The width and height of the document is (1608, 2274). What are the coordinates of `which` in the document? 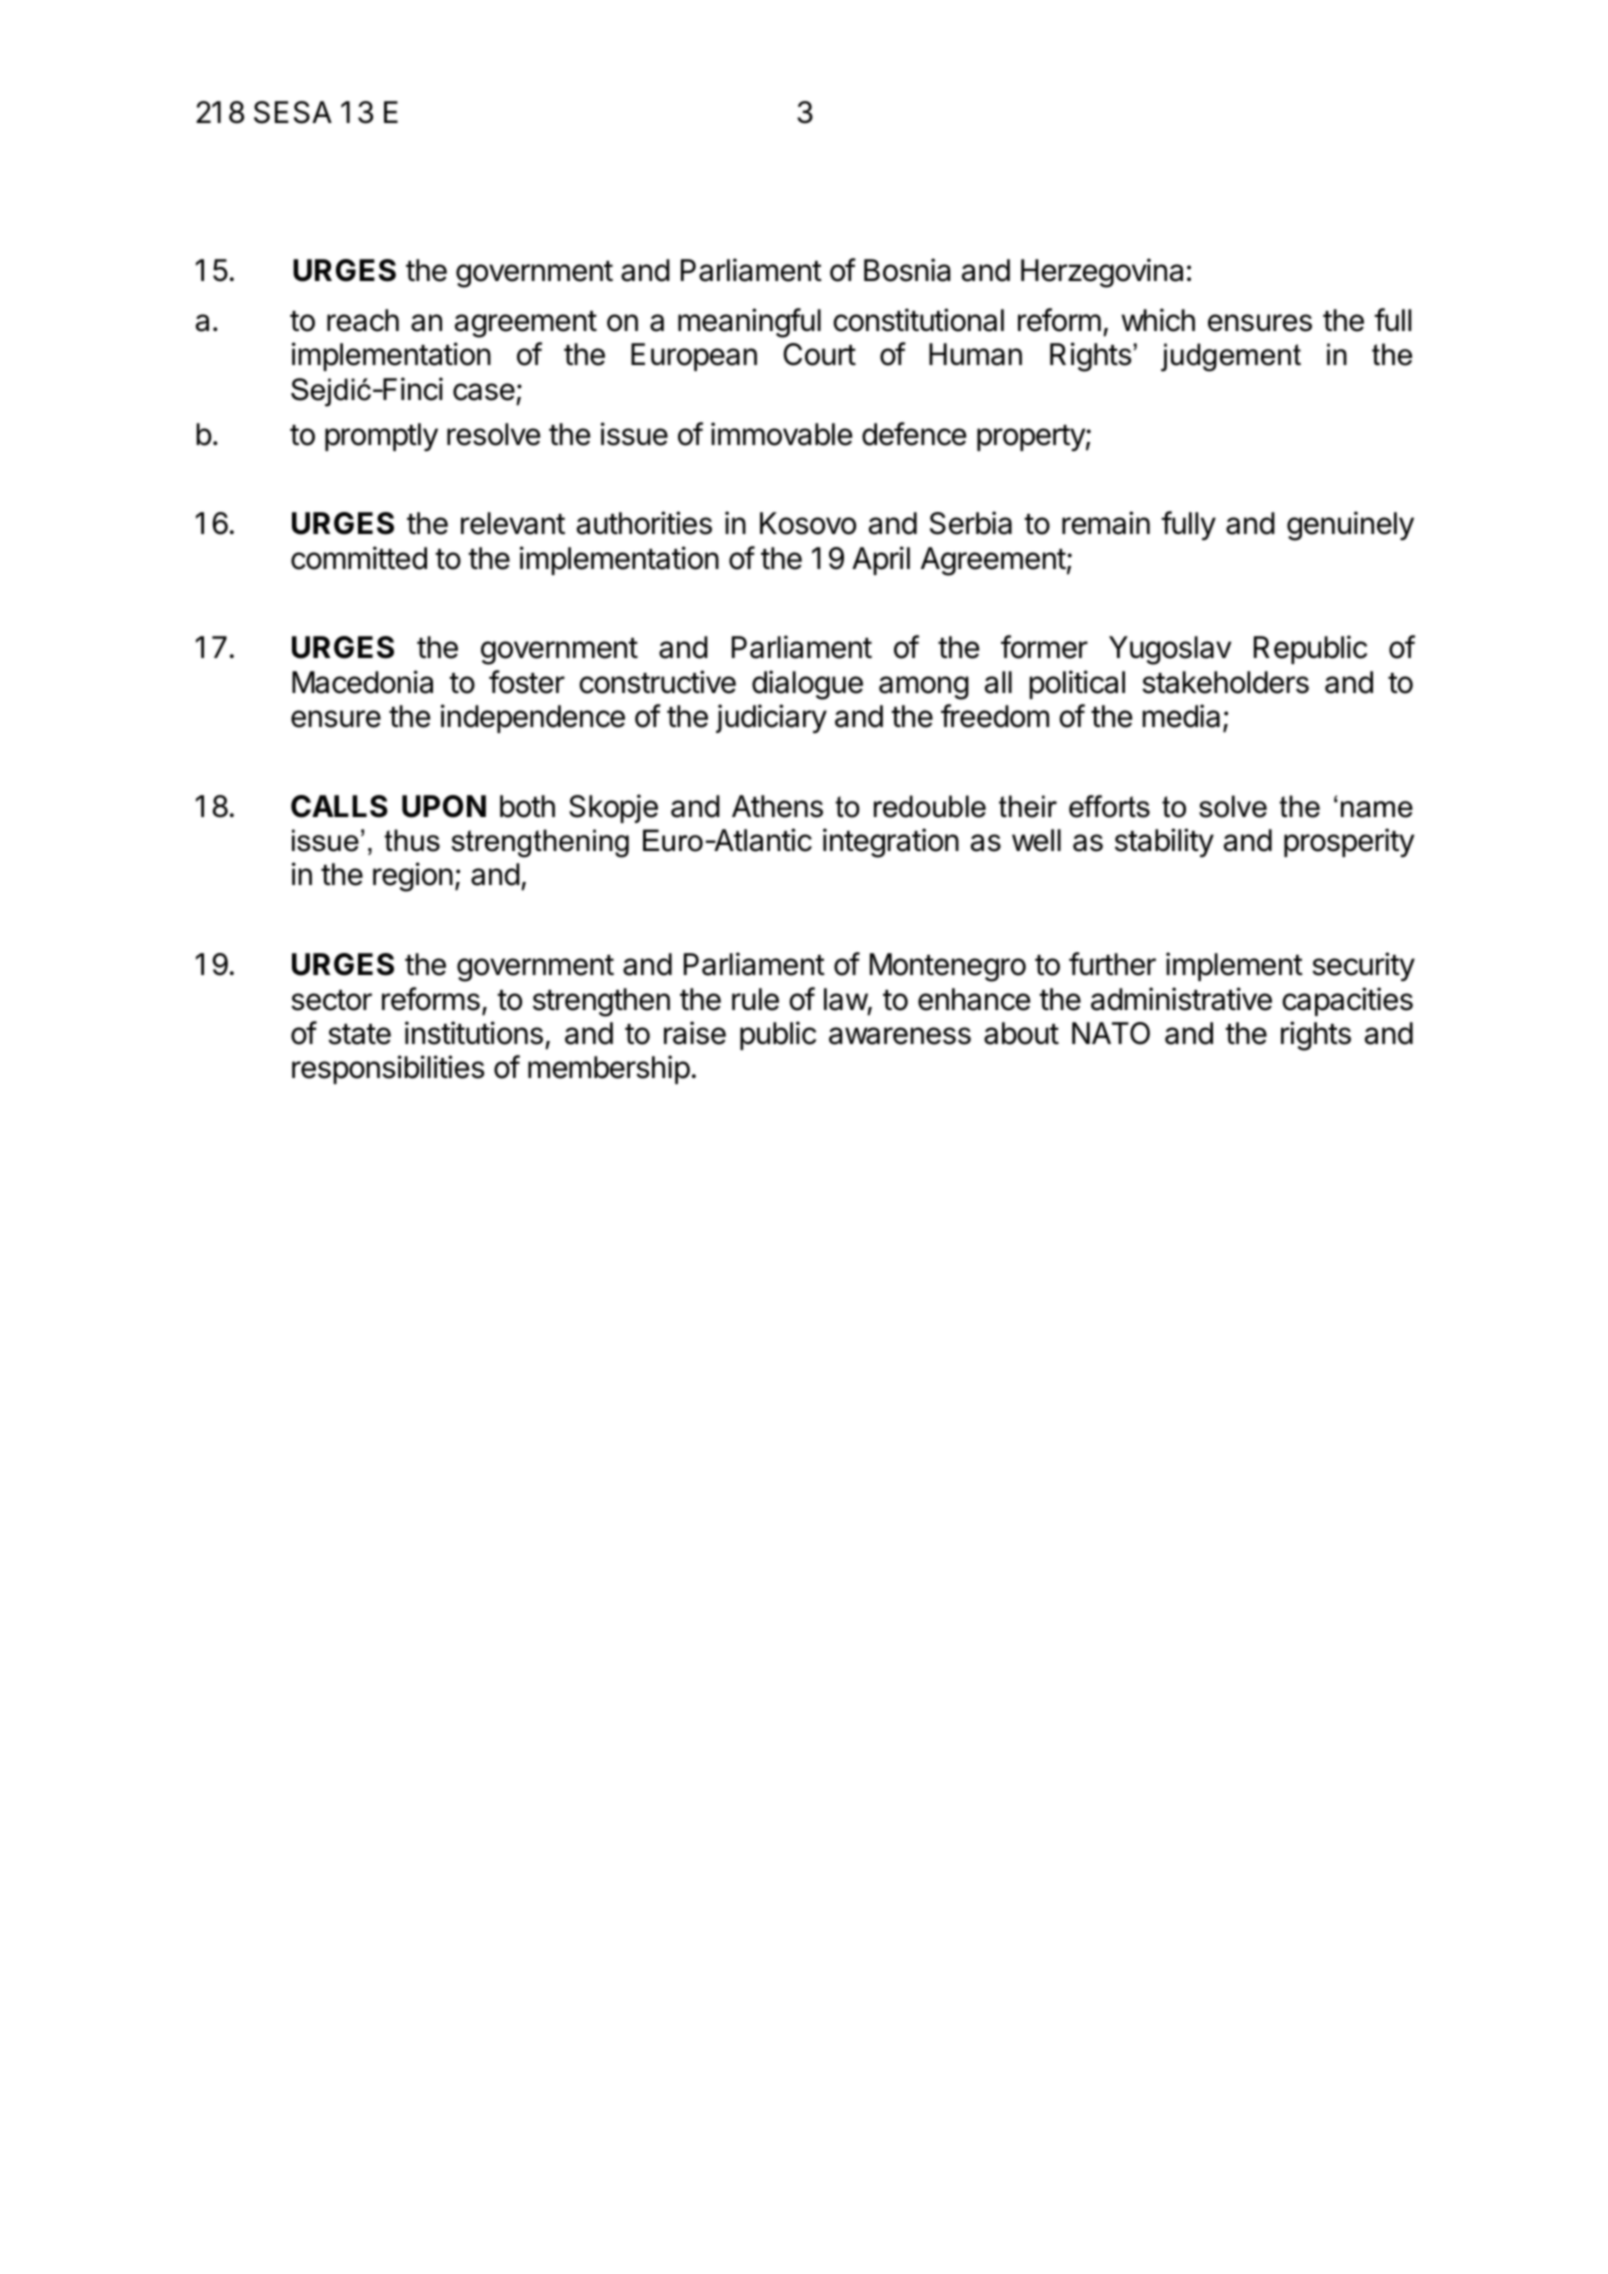 It's located at (1158, 320).
